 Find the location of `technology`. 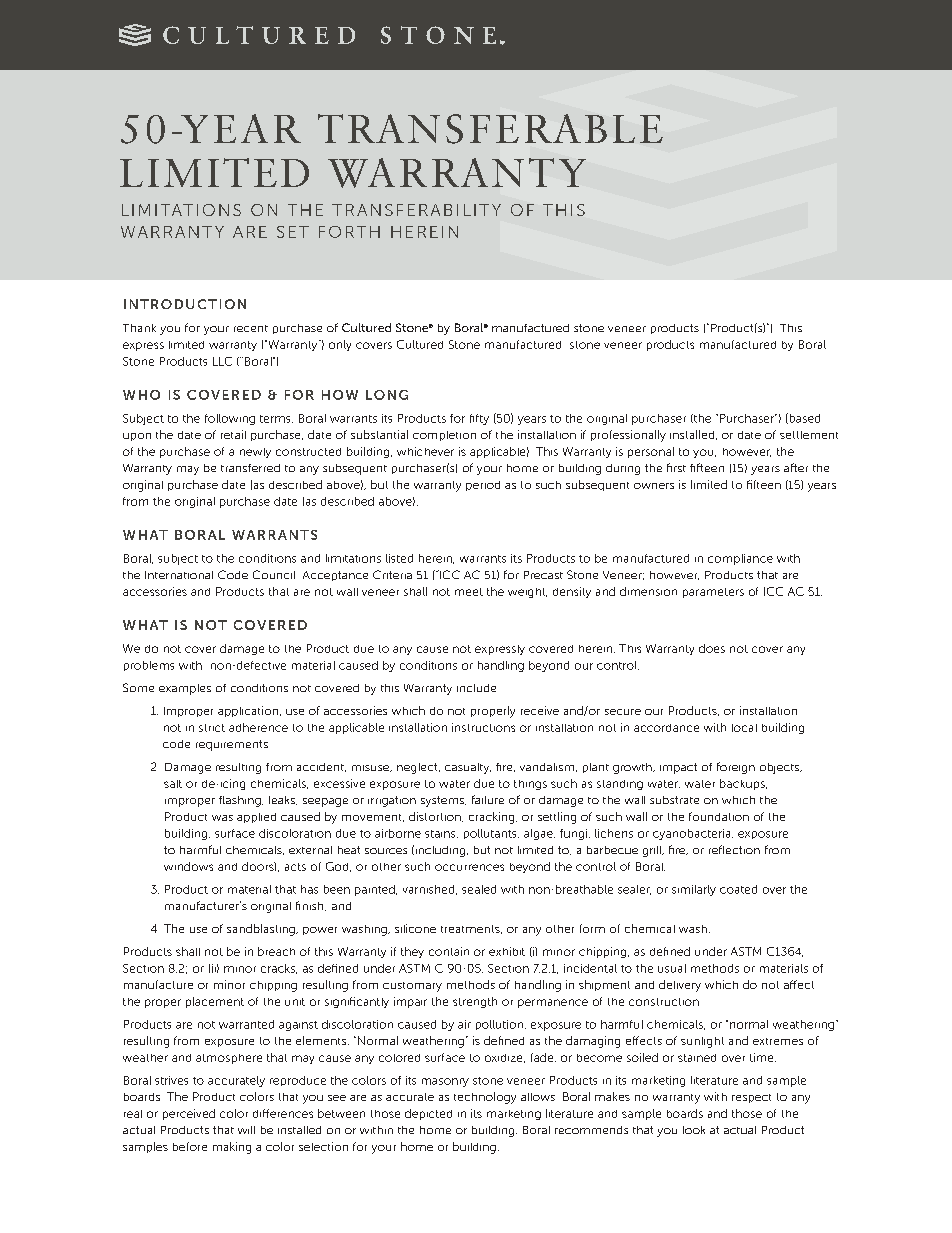

technology is located at coordinates (485, 1098).
